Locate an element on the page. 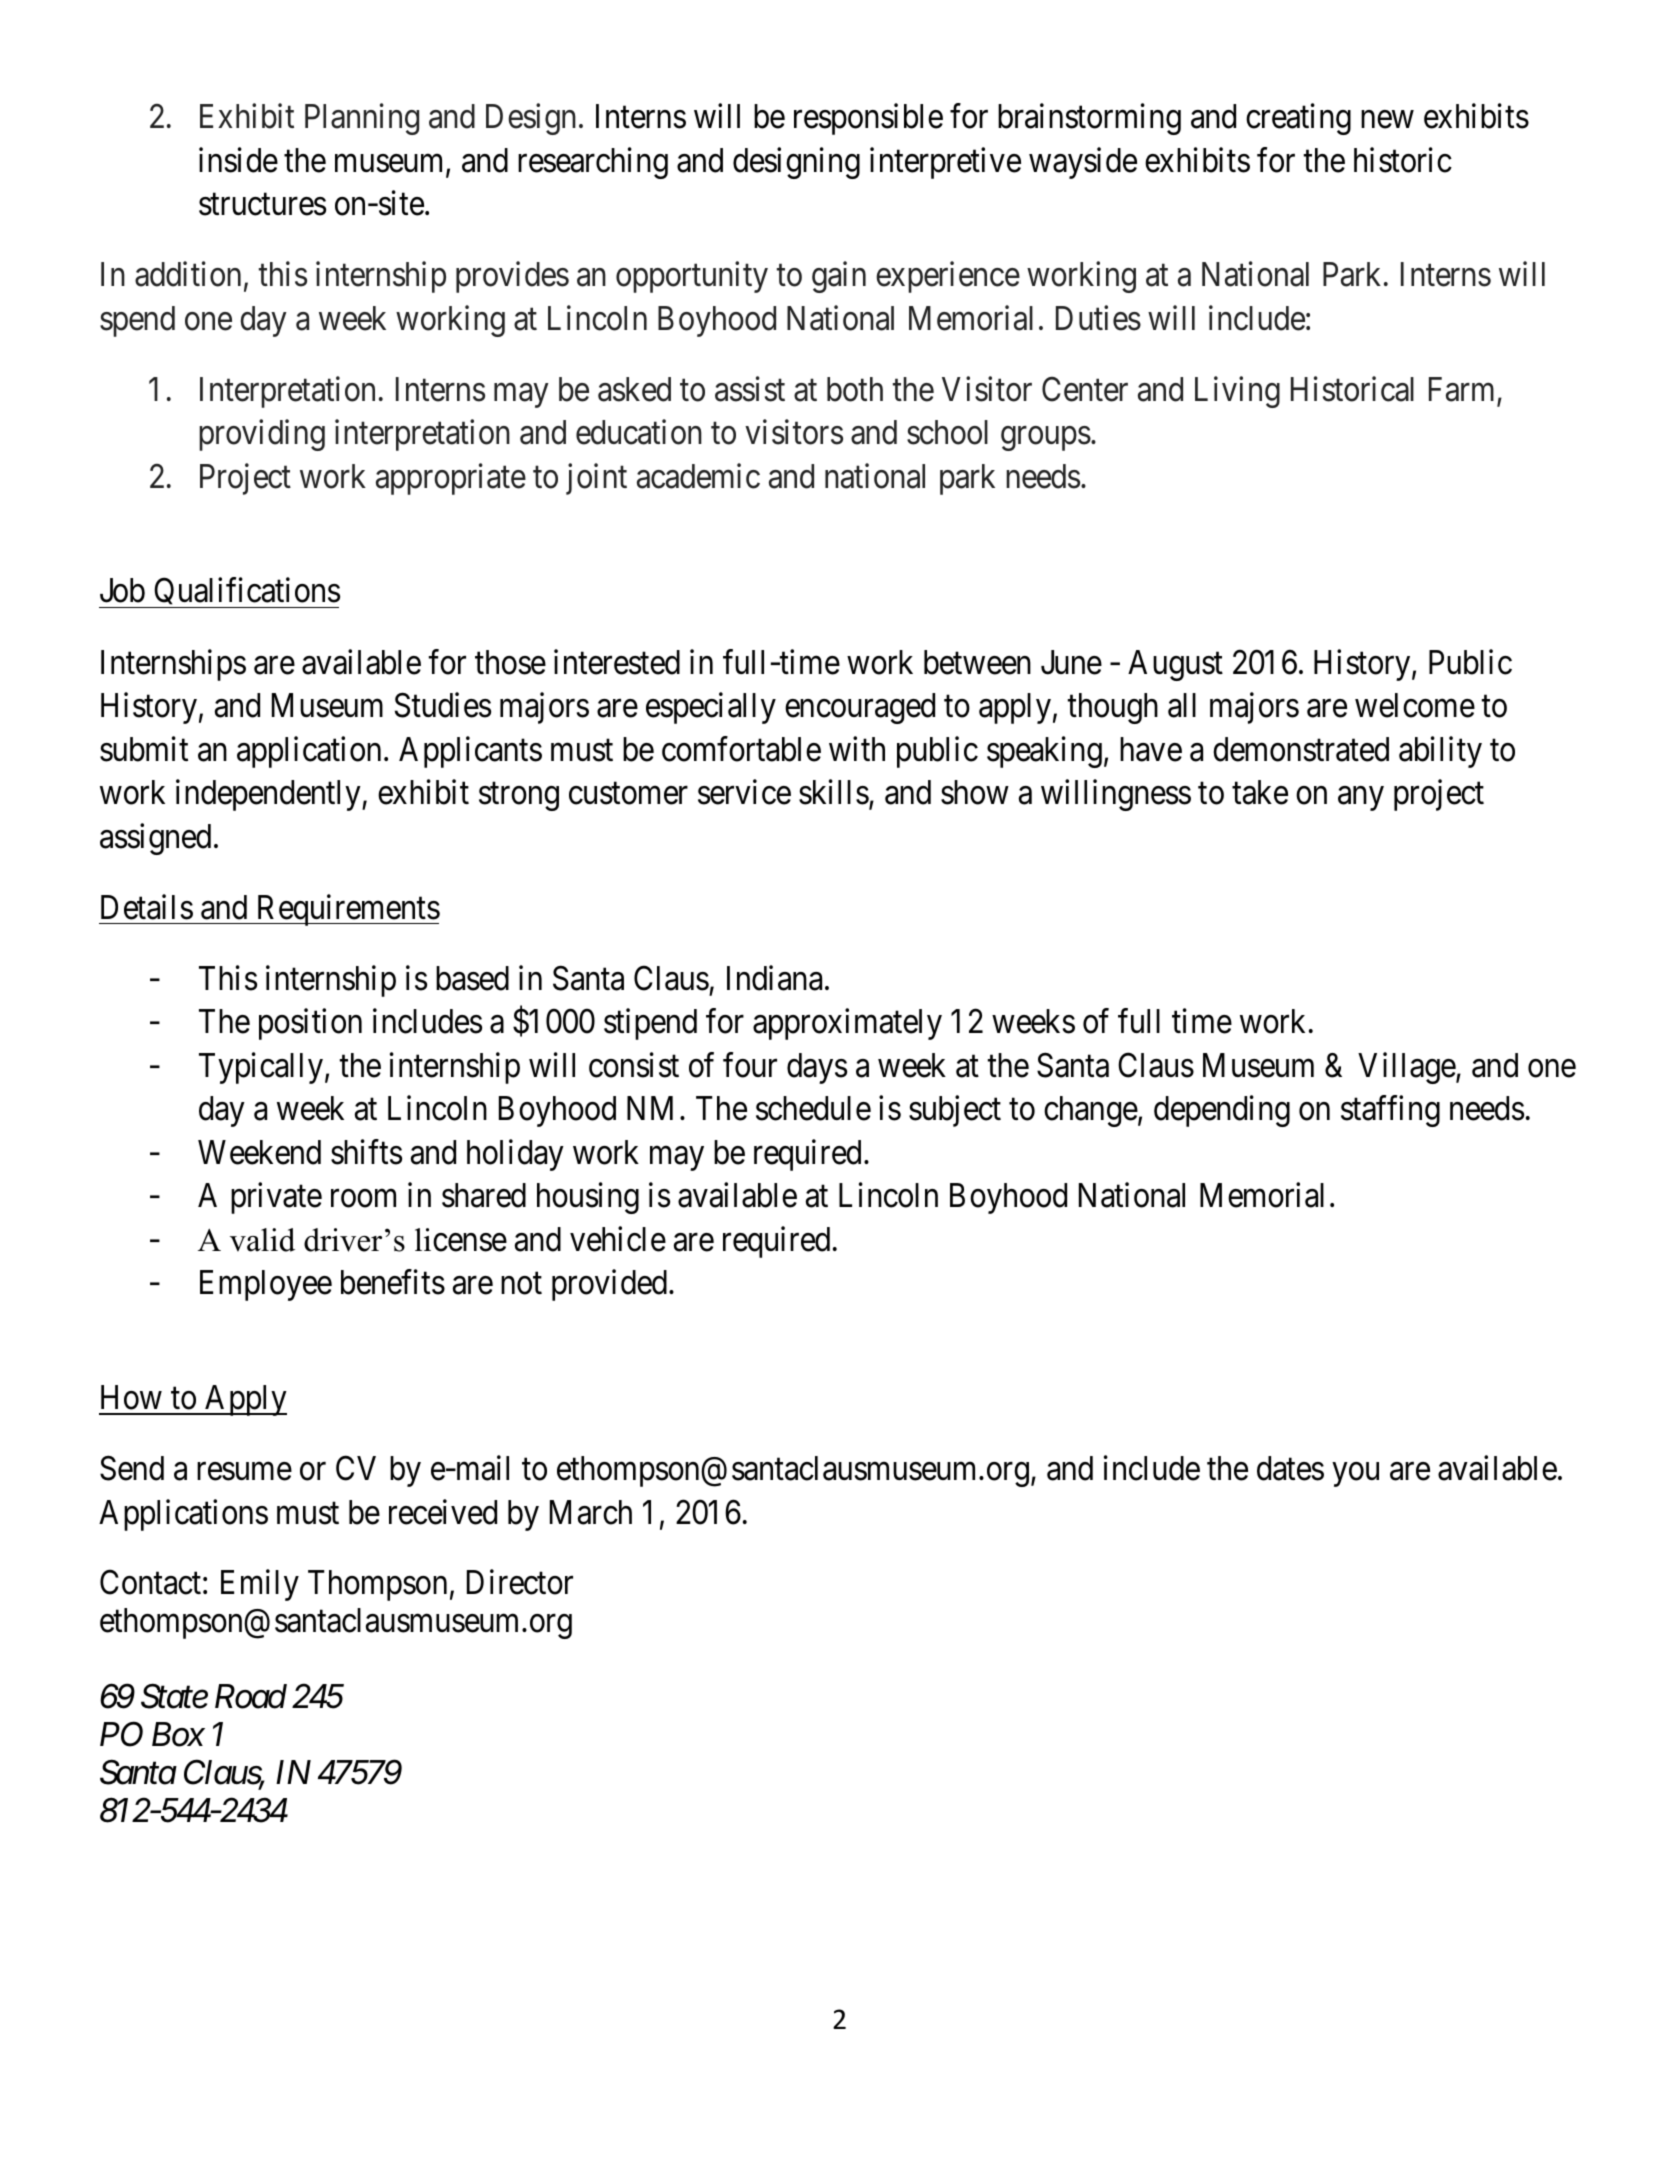  inside is located at coordinates (238, 160).
